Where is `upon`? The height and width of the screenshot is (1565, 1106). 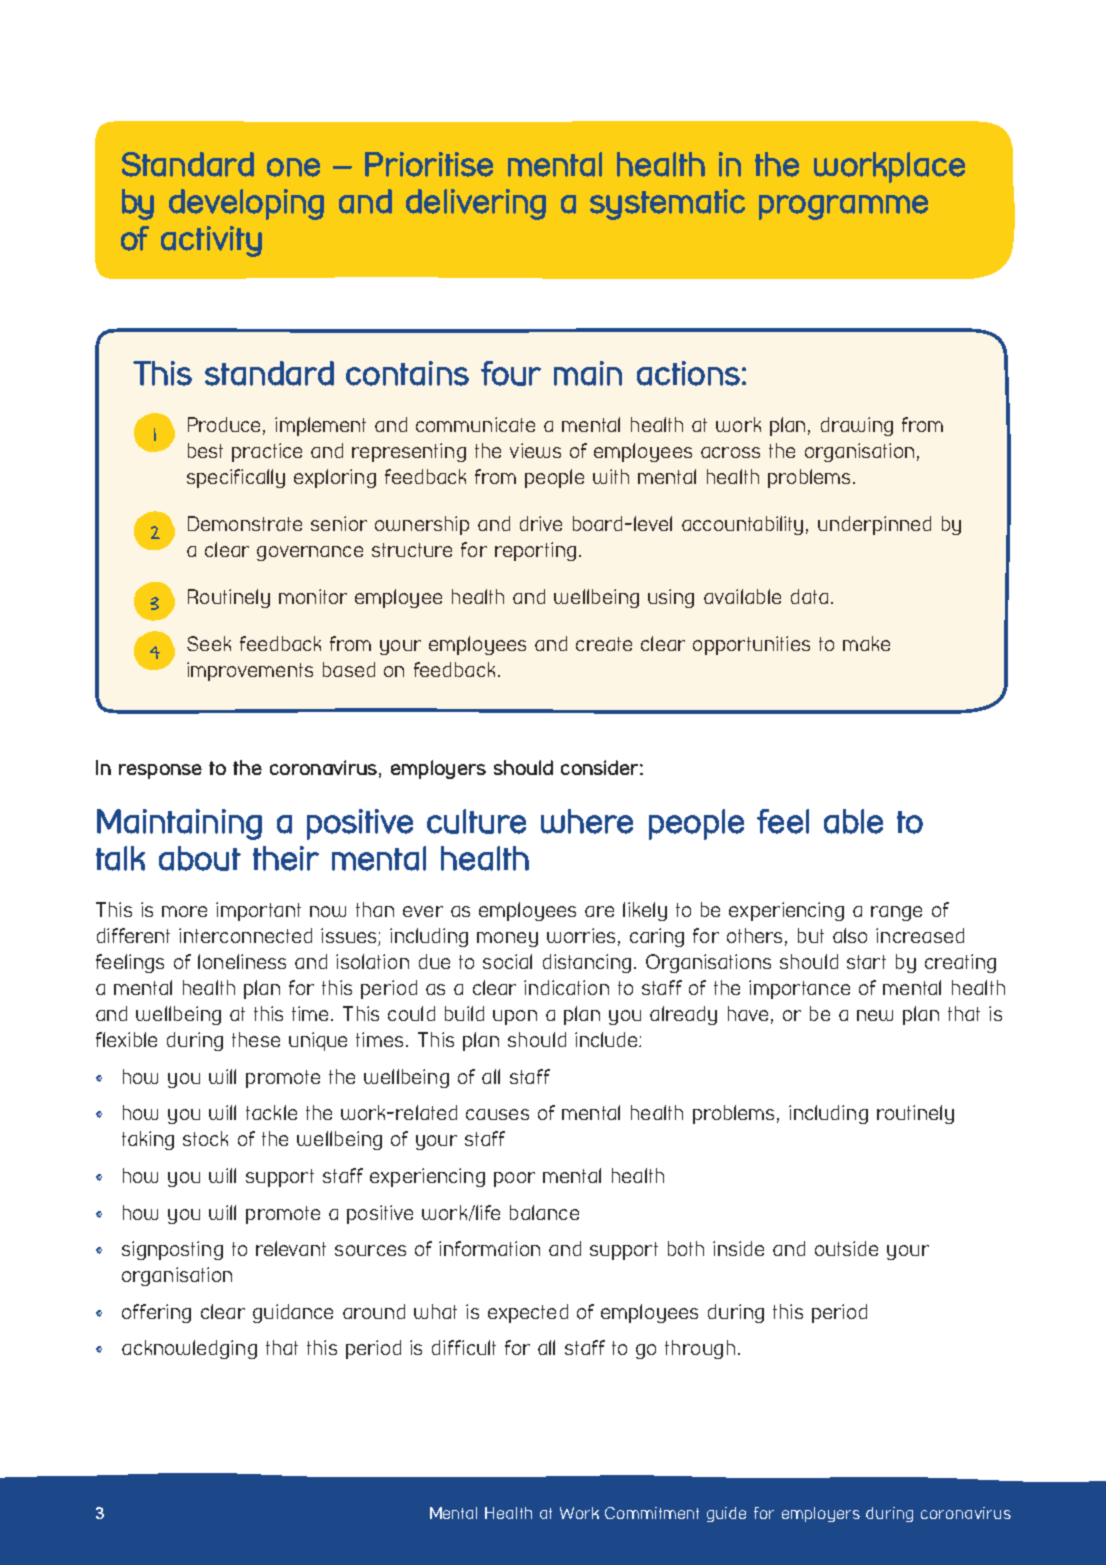 upon is located at coordinates (515, 1017).
